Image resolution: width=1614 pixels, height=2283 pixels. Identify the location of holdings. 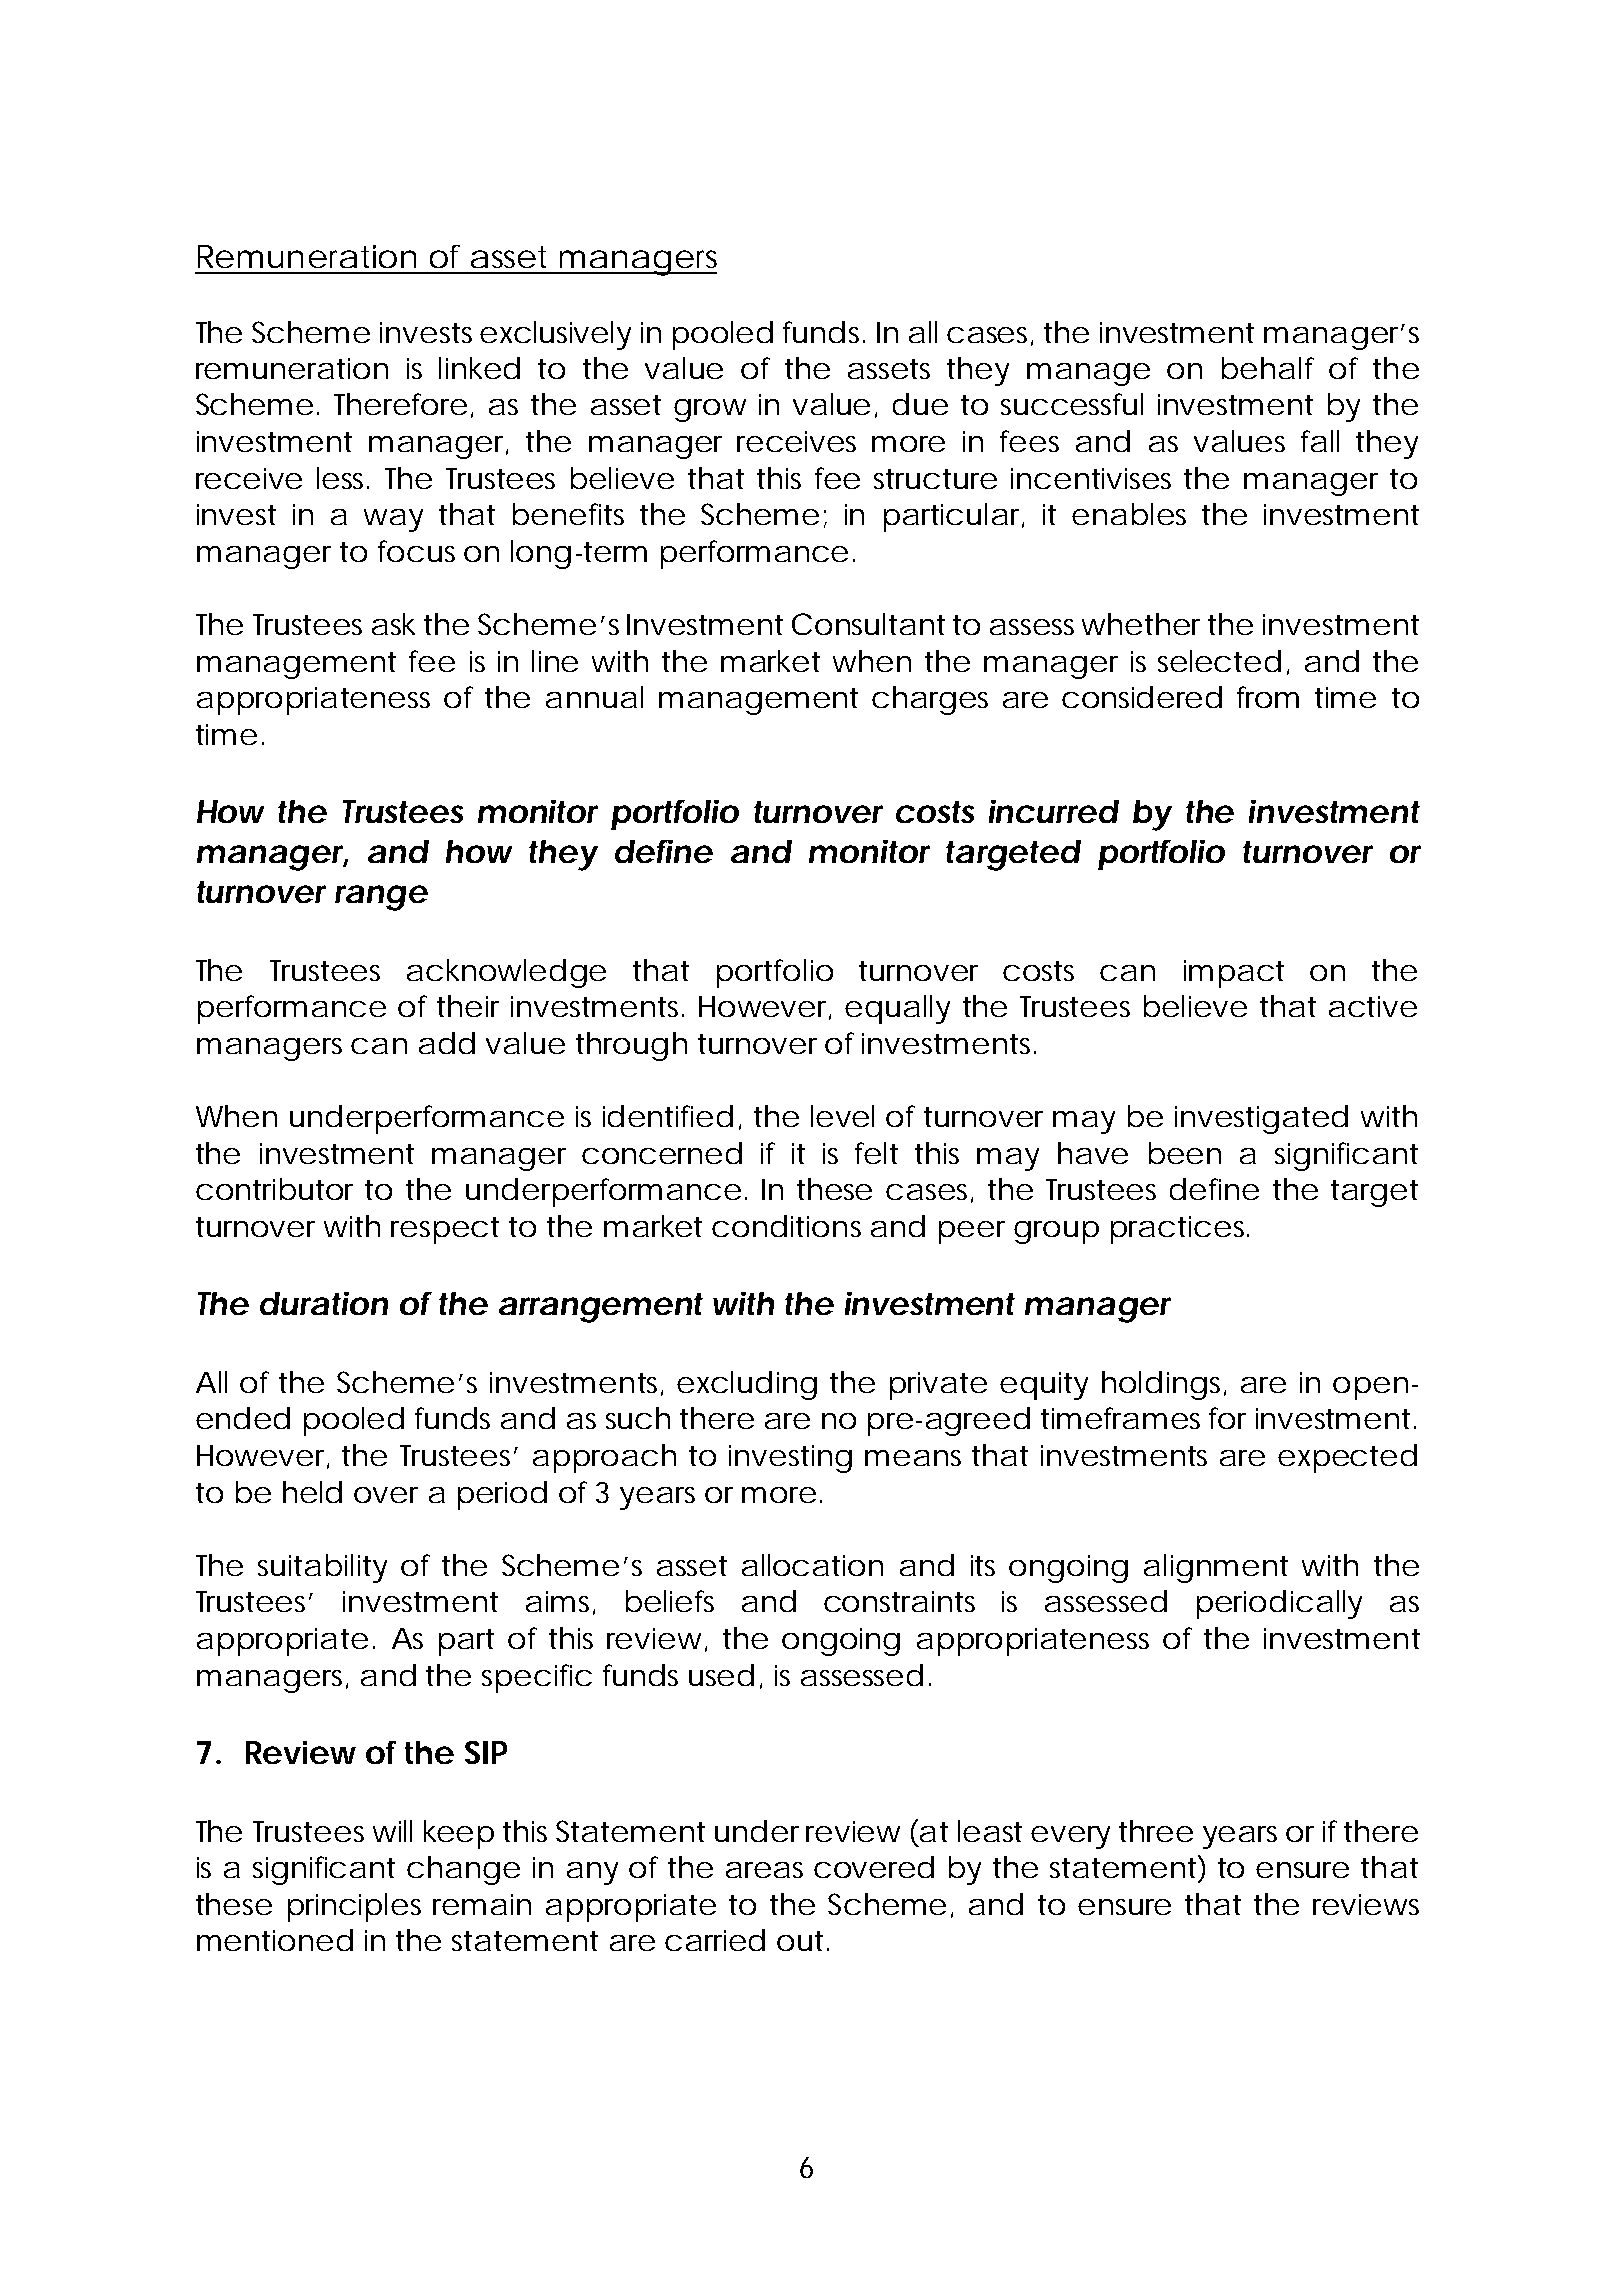
(1164, 1385).
